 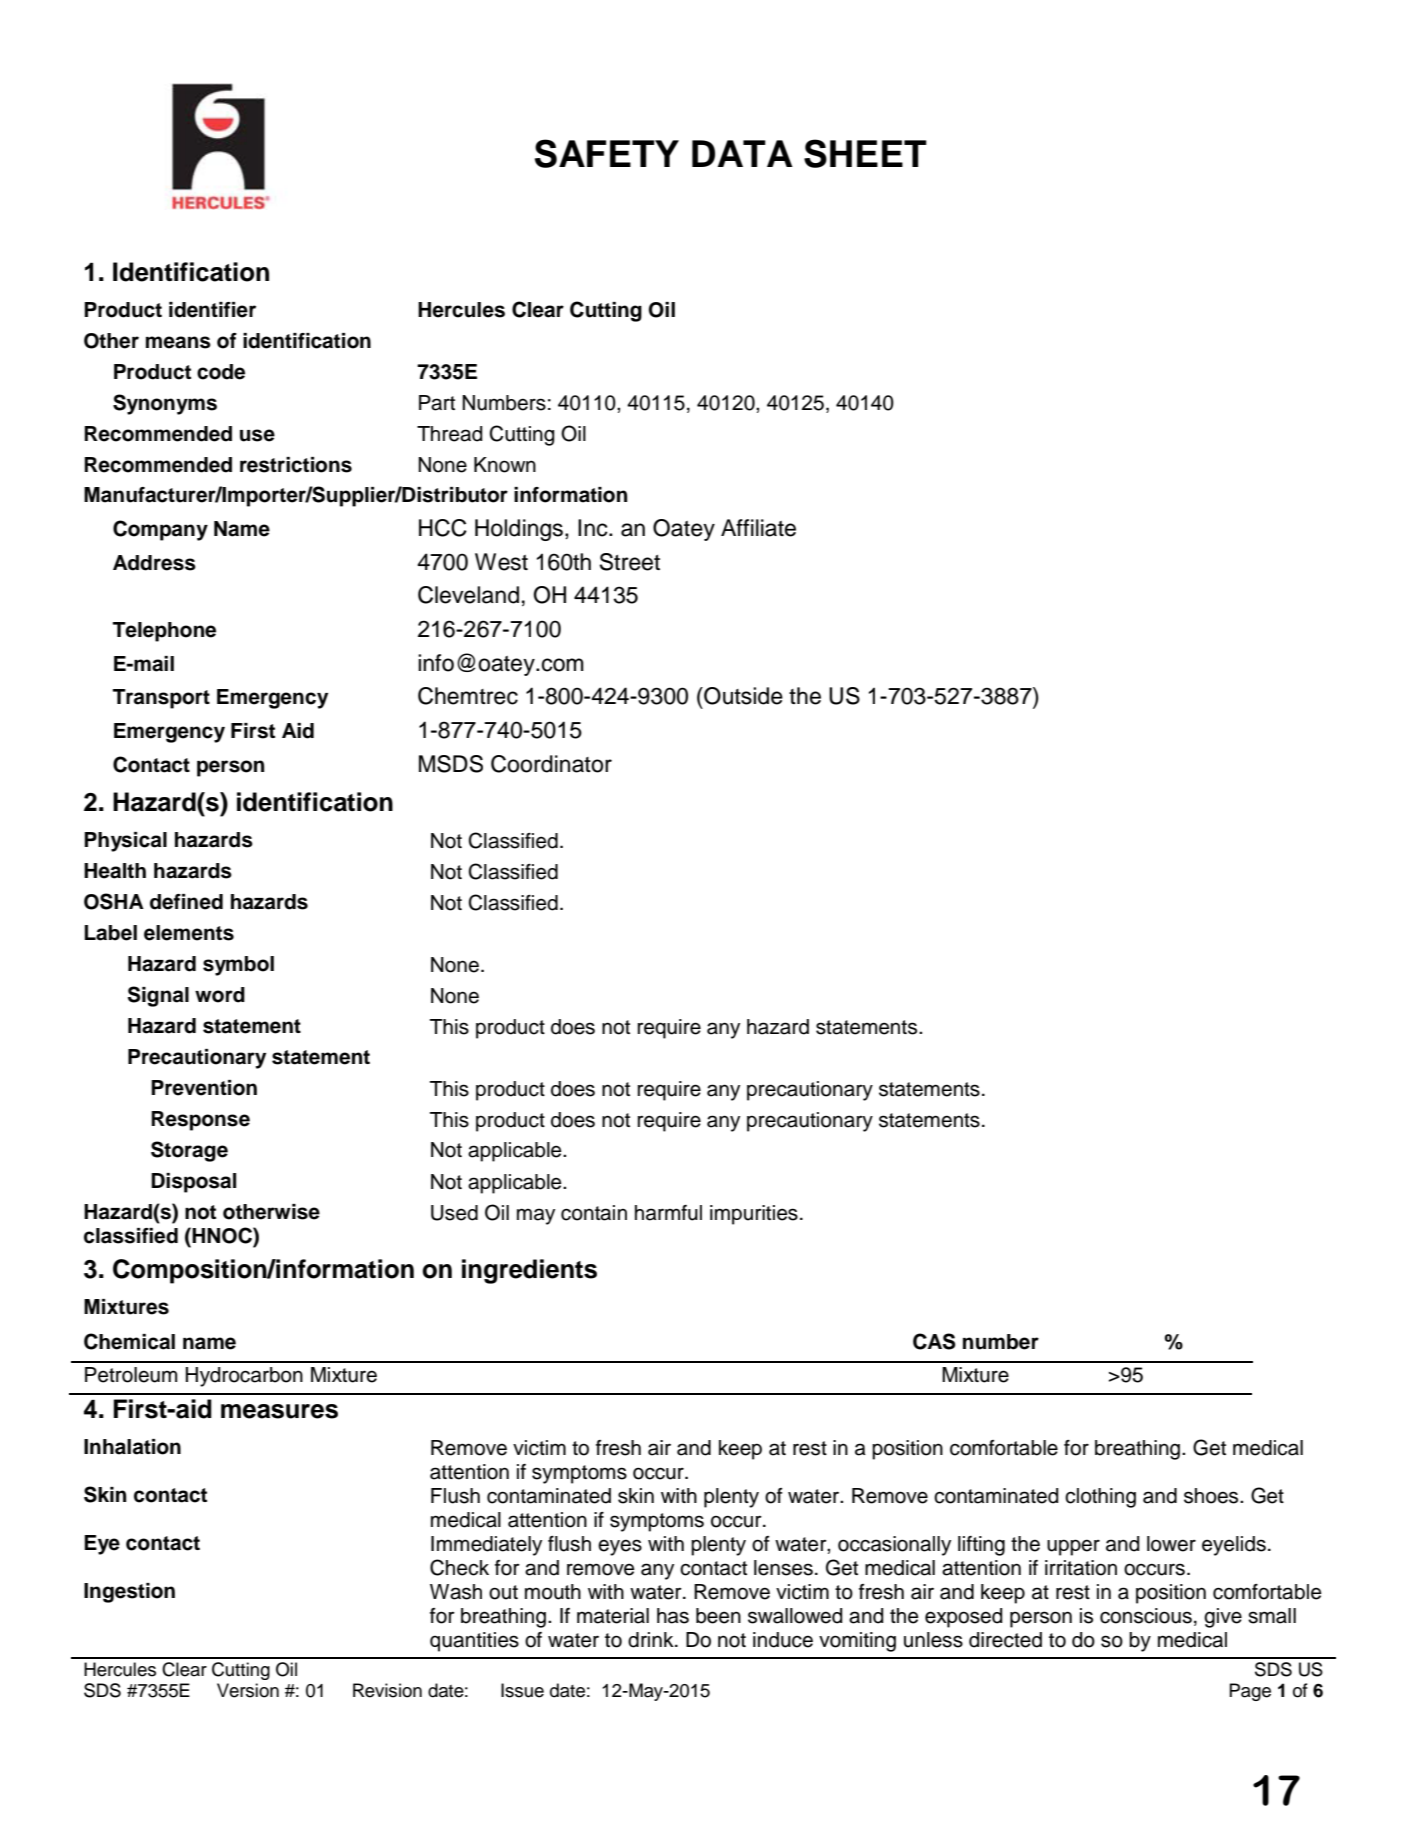 I want to click on DATA, so click(x=742, y=153).
